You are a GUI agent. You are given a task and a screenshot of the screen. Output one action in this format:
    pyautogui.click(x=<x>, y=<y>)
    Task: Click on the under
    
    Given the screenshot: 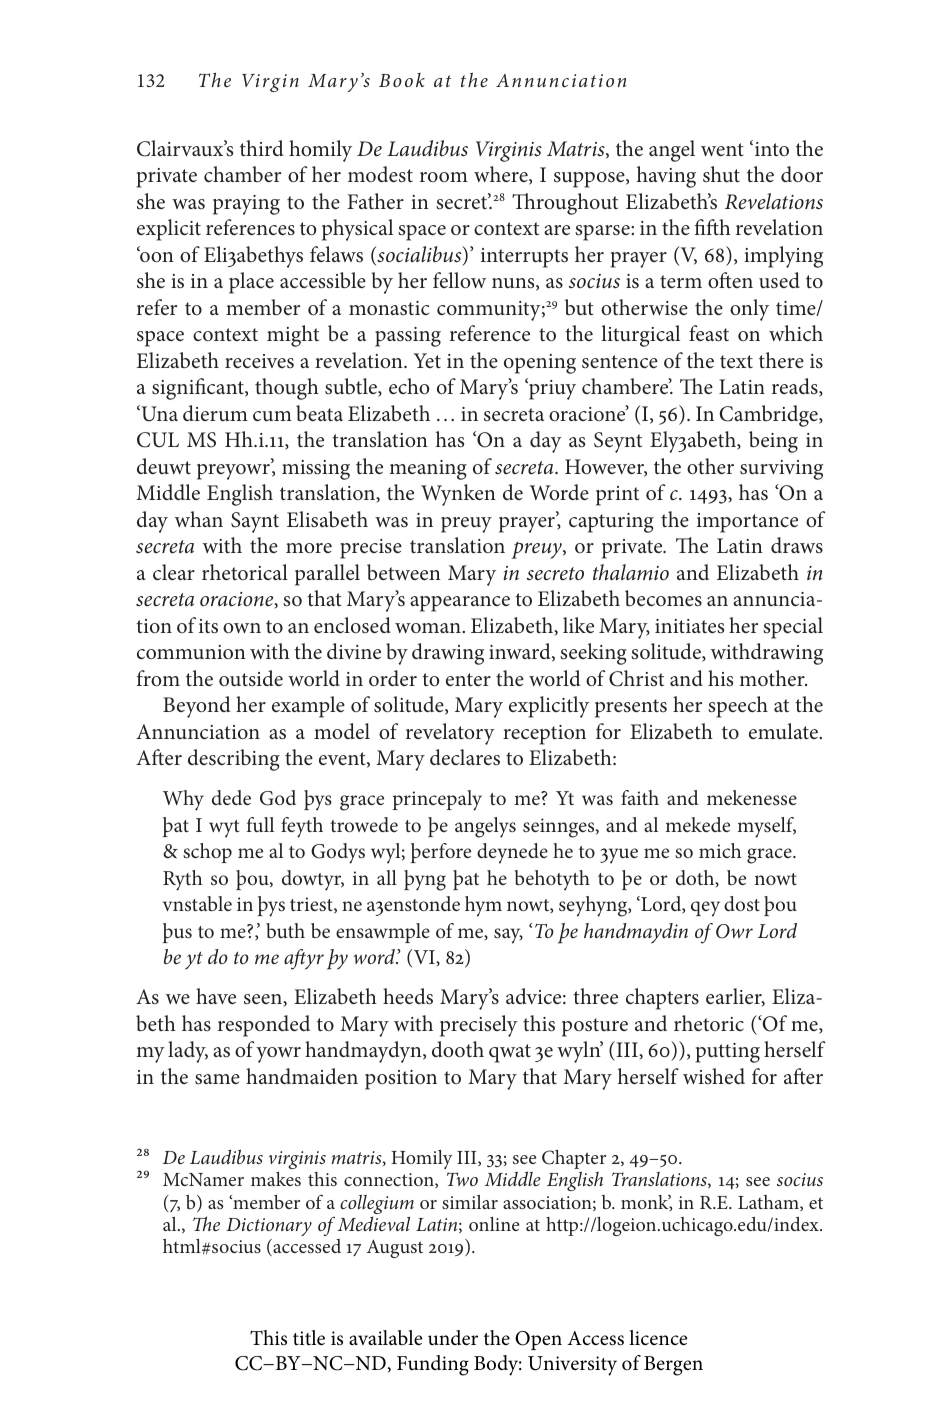 What is the action you would take?
    pyautogui.click(x=453, y=1338)
